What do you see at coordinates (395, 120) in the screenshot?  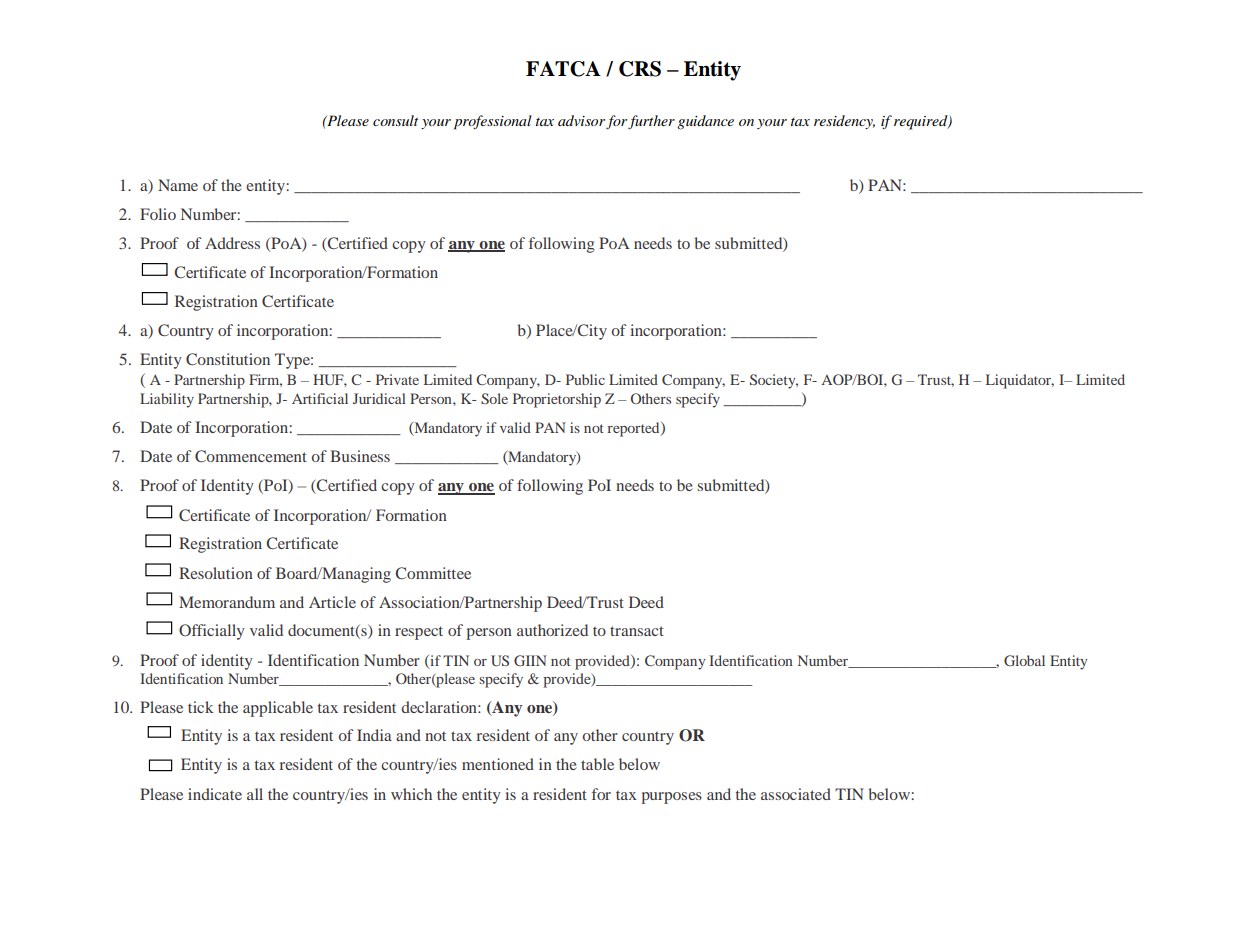 I see `consult` at bounding box center [395, 120].
